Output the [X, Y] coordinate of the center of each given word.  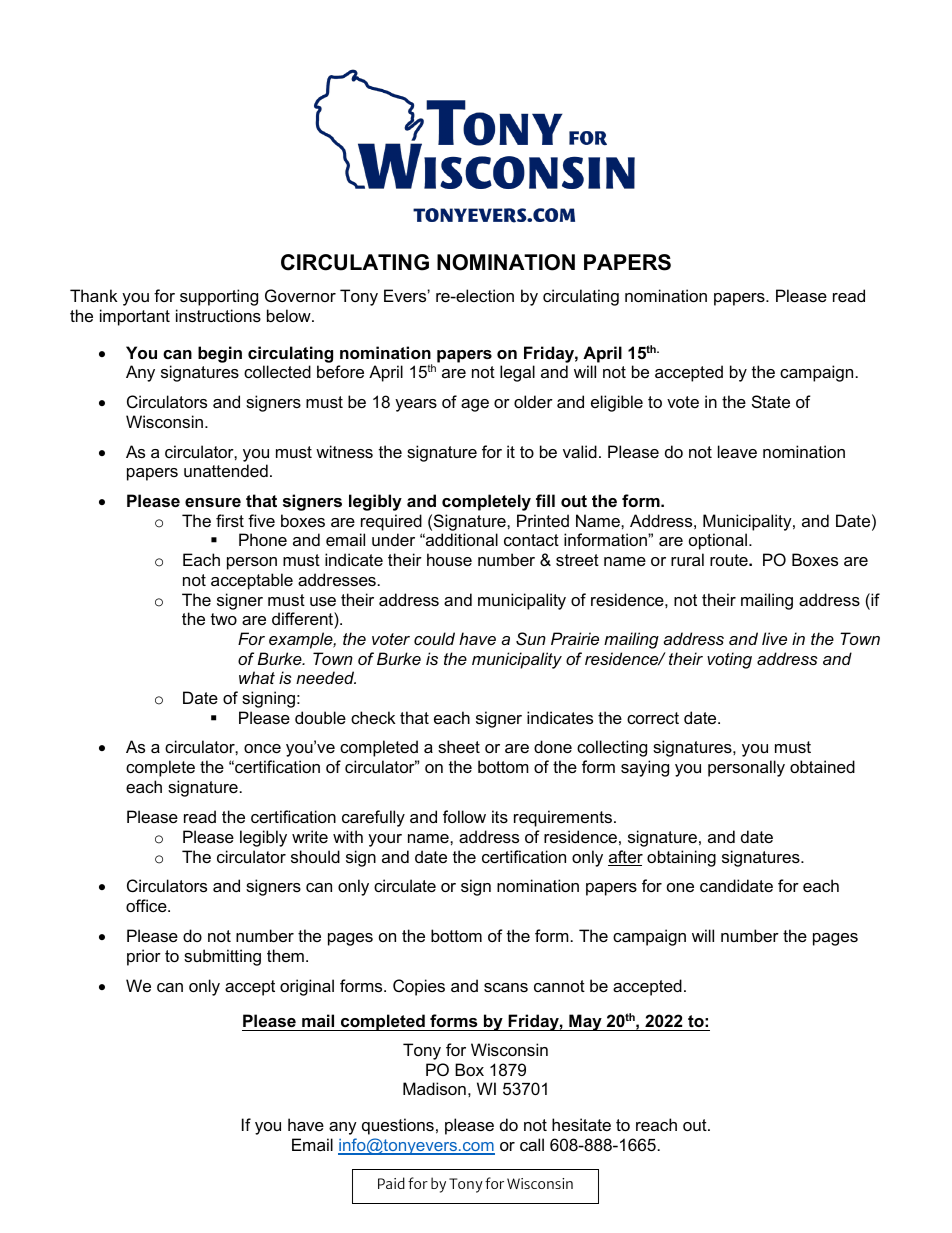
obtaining [681, 858]
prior [144, 957]
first [230, 520]
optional [718, 541]
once [262, 748]
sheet [459, 746]
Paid [391, 1183]
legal [517, 373]
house [449, 559]
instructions [218, 315]
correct [653, 718]
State [771, 401]
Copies [419, 987]
